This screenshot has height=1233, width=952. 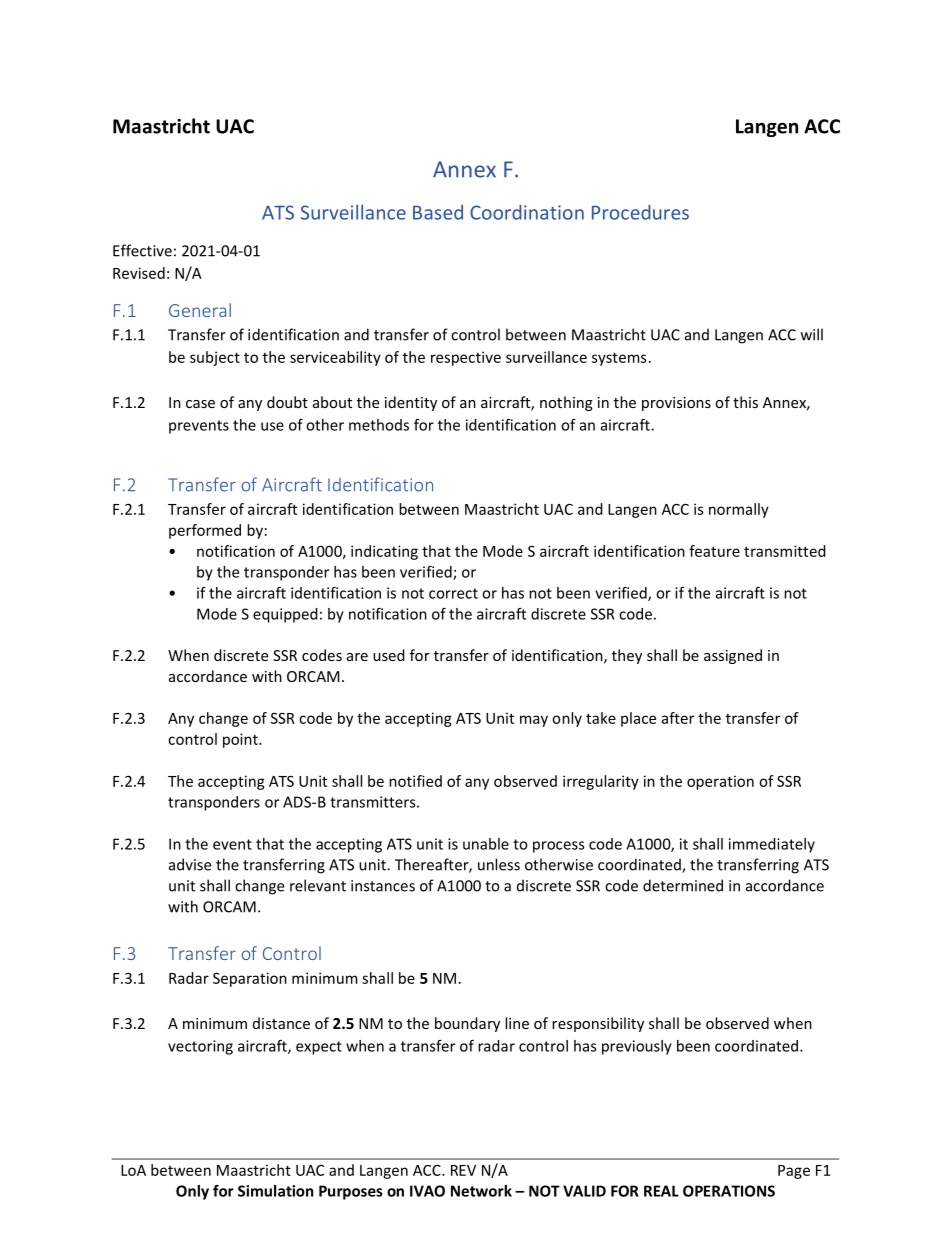 What do you see at coordinates (190, 864) in the screenshot?
I see `advise` at bounding box center [190, 864].
